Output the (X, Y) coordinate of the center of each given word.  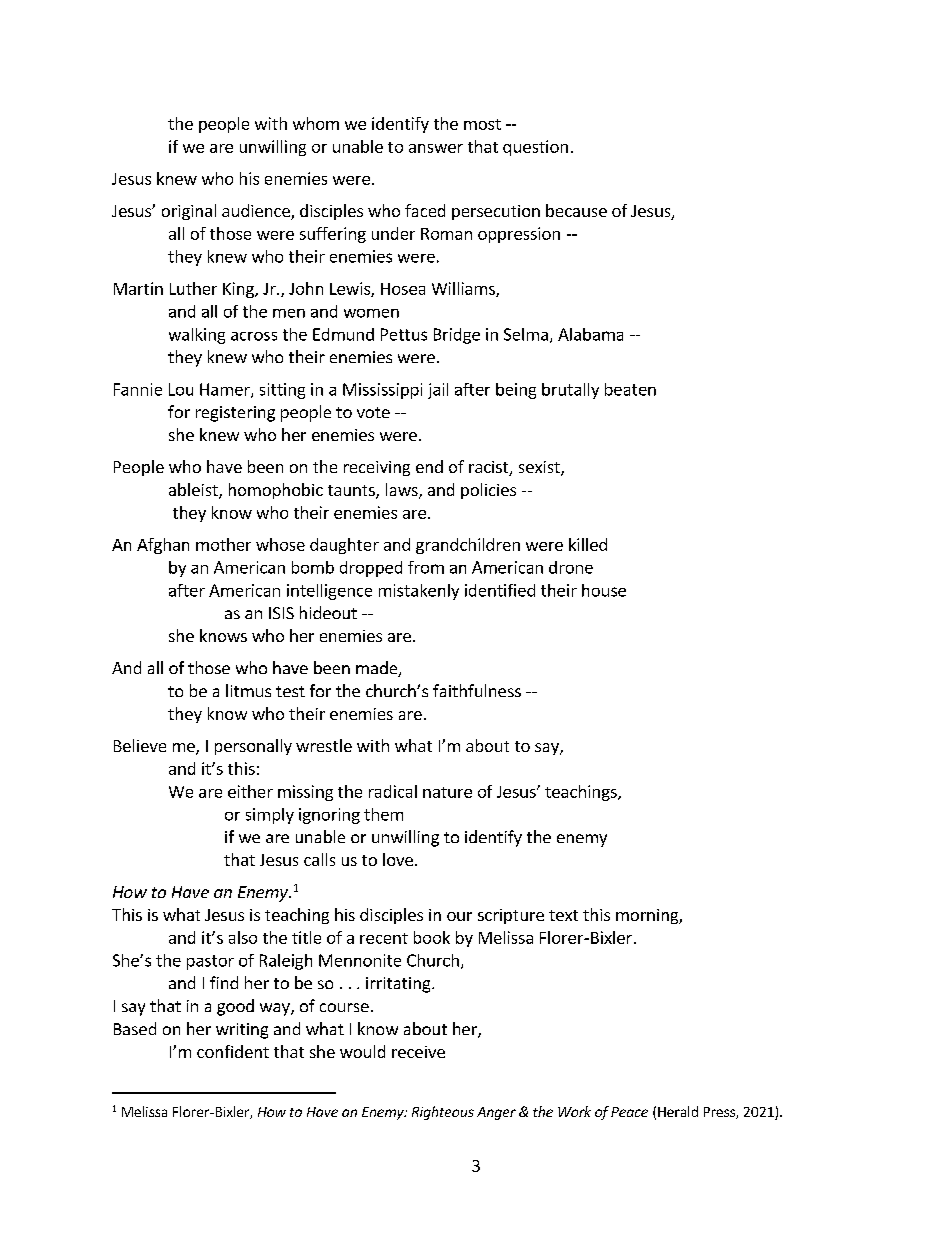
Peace (629, 1112)
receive (418, 1052)
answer (436, 148)
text (563, 915)
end (429, 466)
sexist (540, 468)
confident (233, 1051)
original (189, 212)
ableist (194, 491)
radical (393, 791)
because (576, 210)
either (250, 791)
